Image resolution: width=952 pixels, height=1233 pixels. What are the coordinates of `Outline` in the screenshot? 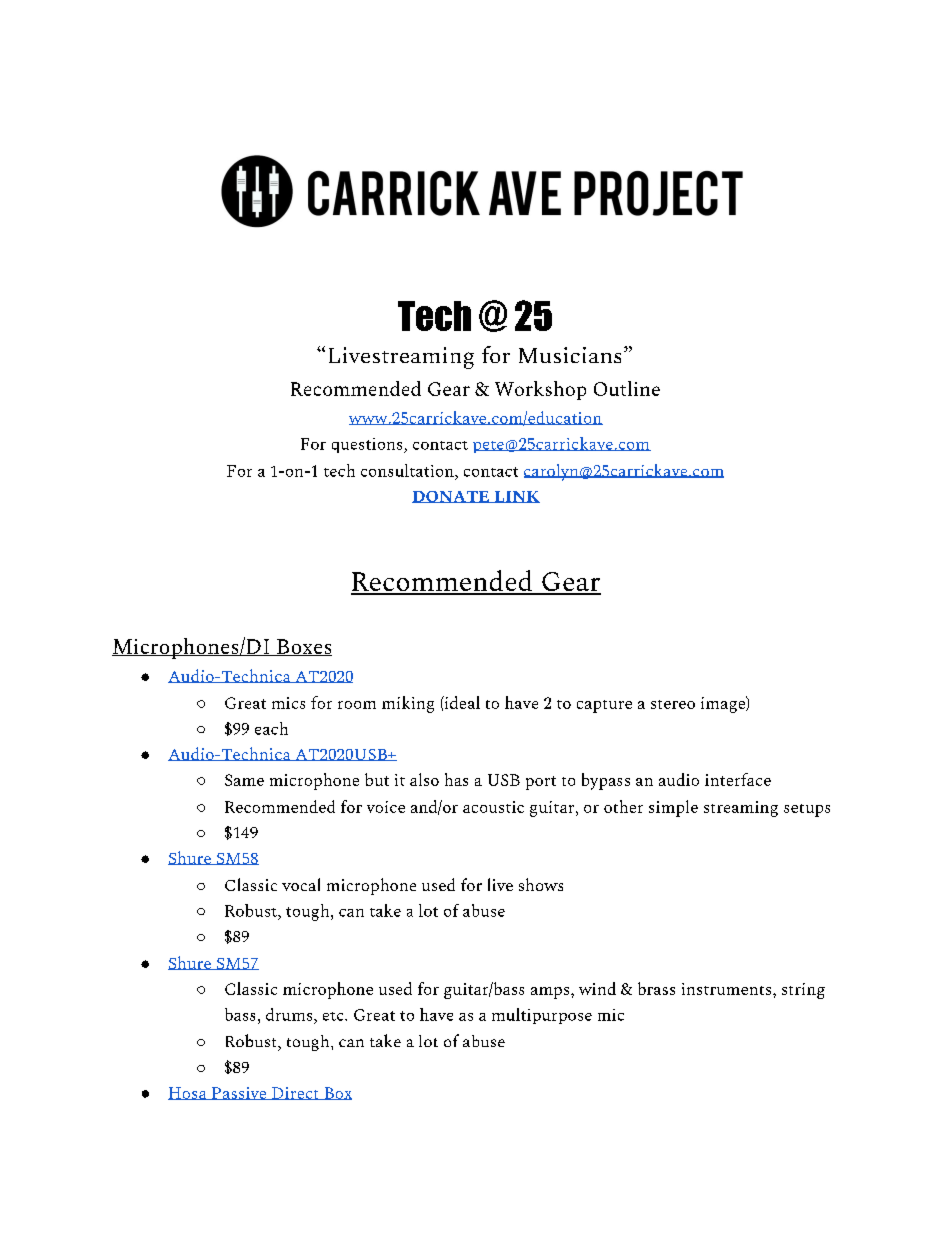 It's located at (627, 388).
